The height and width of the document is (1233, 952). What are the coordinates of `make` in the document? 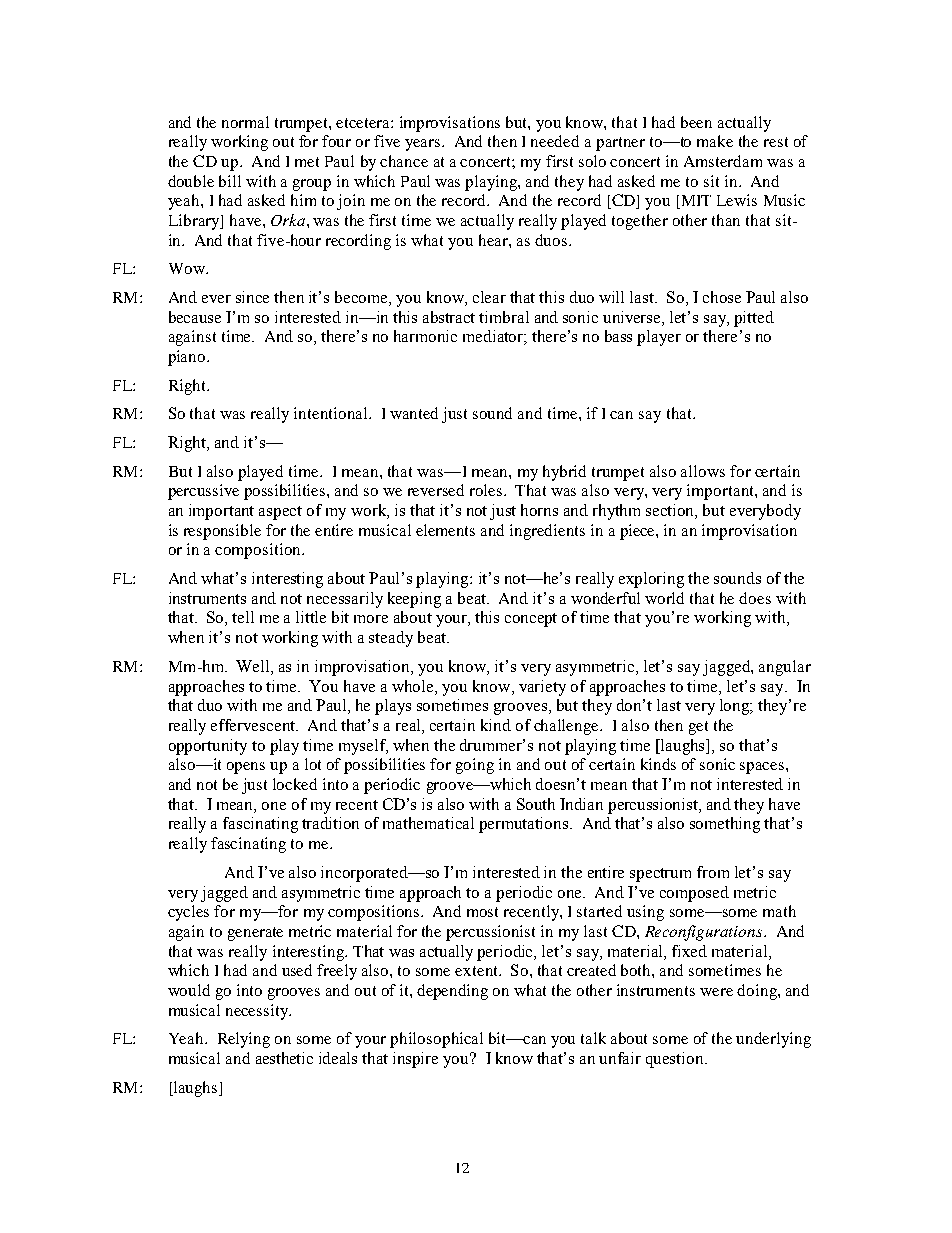 It's located at (715, 141).
